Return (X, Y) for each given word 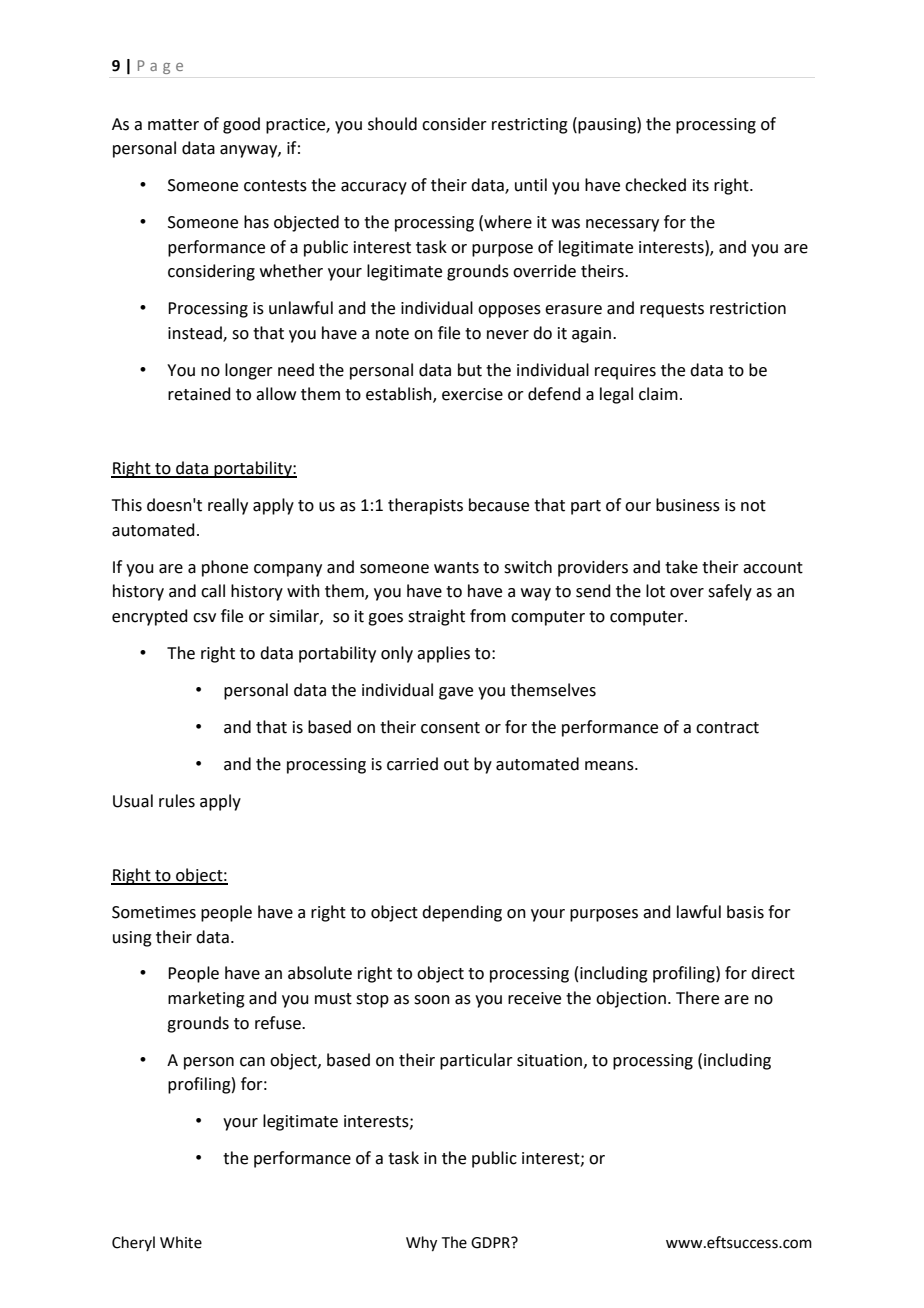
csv (204, 618)
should (392, 124)
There (697, 998)
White (181, 1242)
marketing (206, 999)
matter (173, 125)
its (701, 185)
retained (199, 394)
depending (462, 913)
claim (658, 394)
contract (727, 728)
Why (421, 1244)
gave (456, 693)
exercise (472, 394)
